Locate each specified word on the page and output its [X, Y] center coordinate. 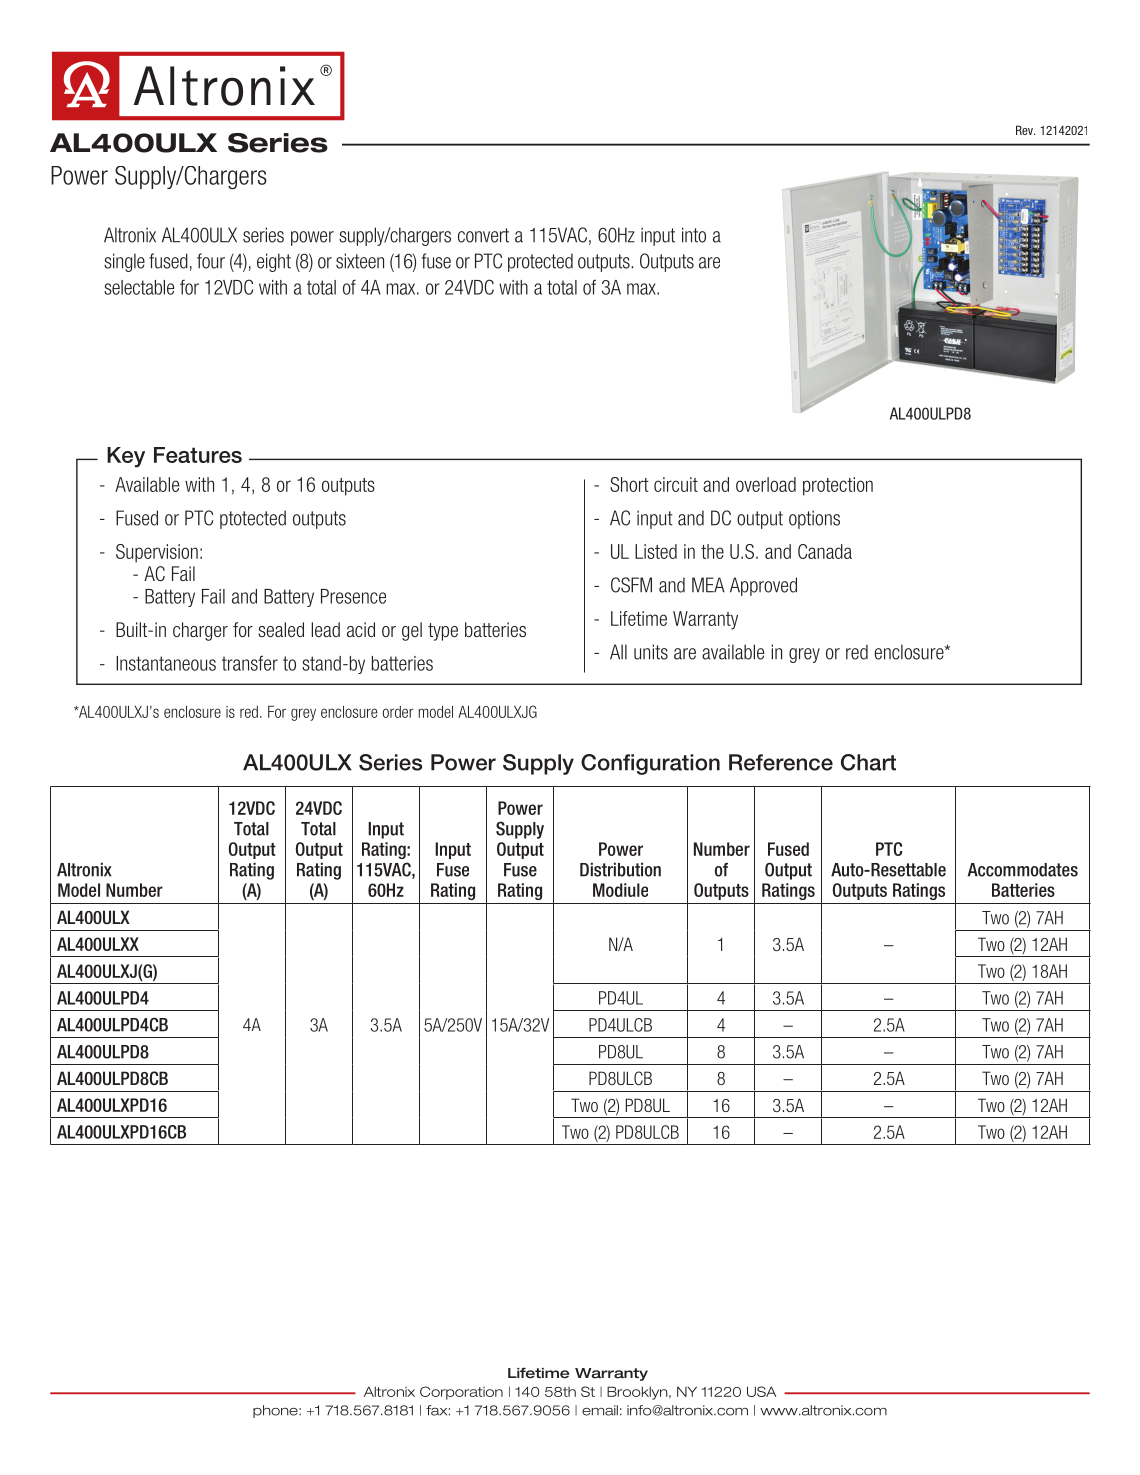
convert [483, 235]
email [600, 1410]
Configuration [650, 764]
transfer [250, 663]
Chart [868, 762]
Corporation [461, 1393]
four [211, 261]
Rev [1025, 130]
